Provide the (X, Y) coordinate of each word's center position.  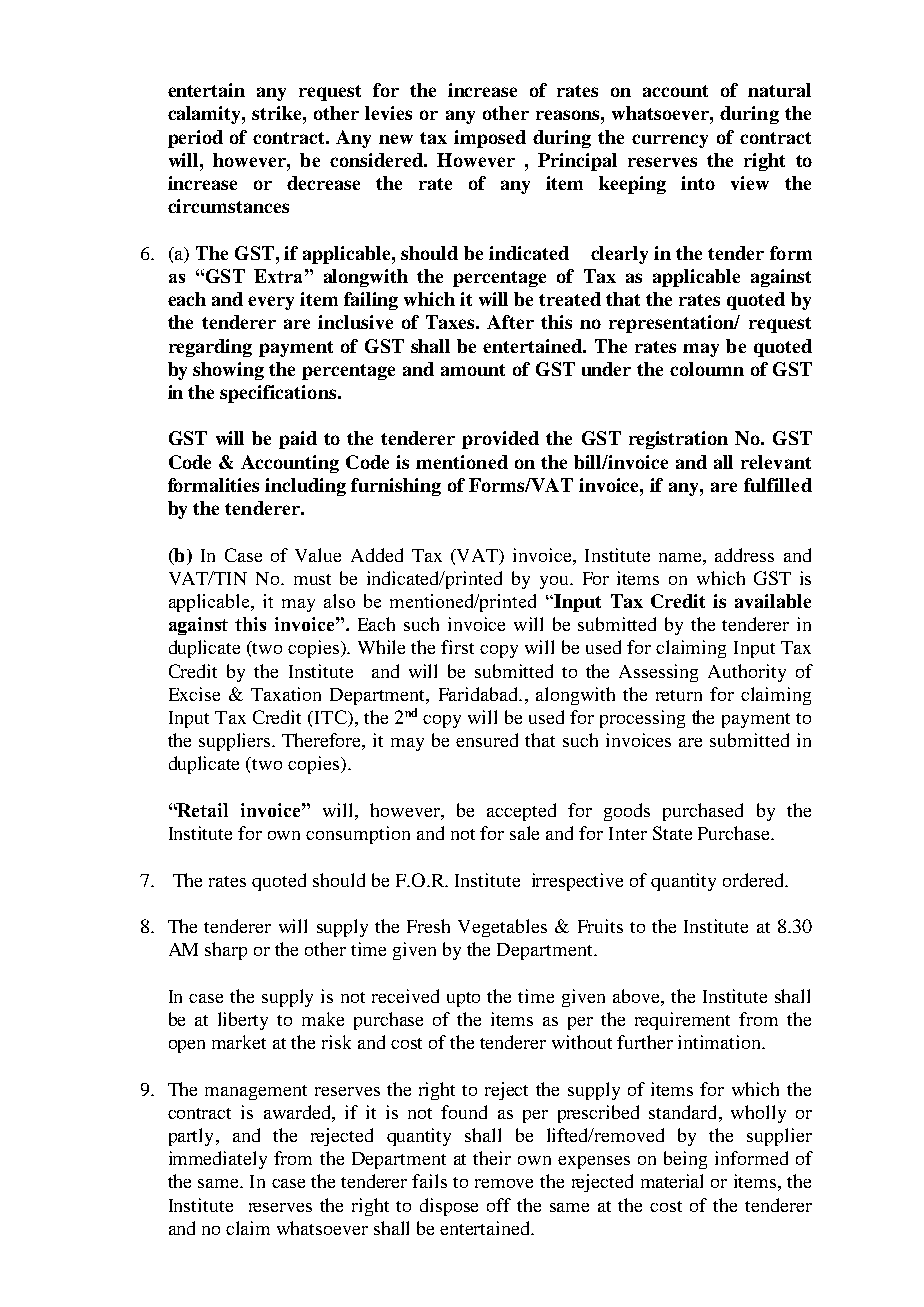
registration (678, 440)
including (305, 487)
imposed (490, 139)
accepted (521, 812)
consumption (358, 835)
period (195, 139)
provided (500, 440)
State (672, 833)
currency (670, 141)
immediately (218, 1160)
